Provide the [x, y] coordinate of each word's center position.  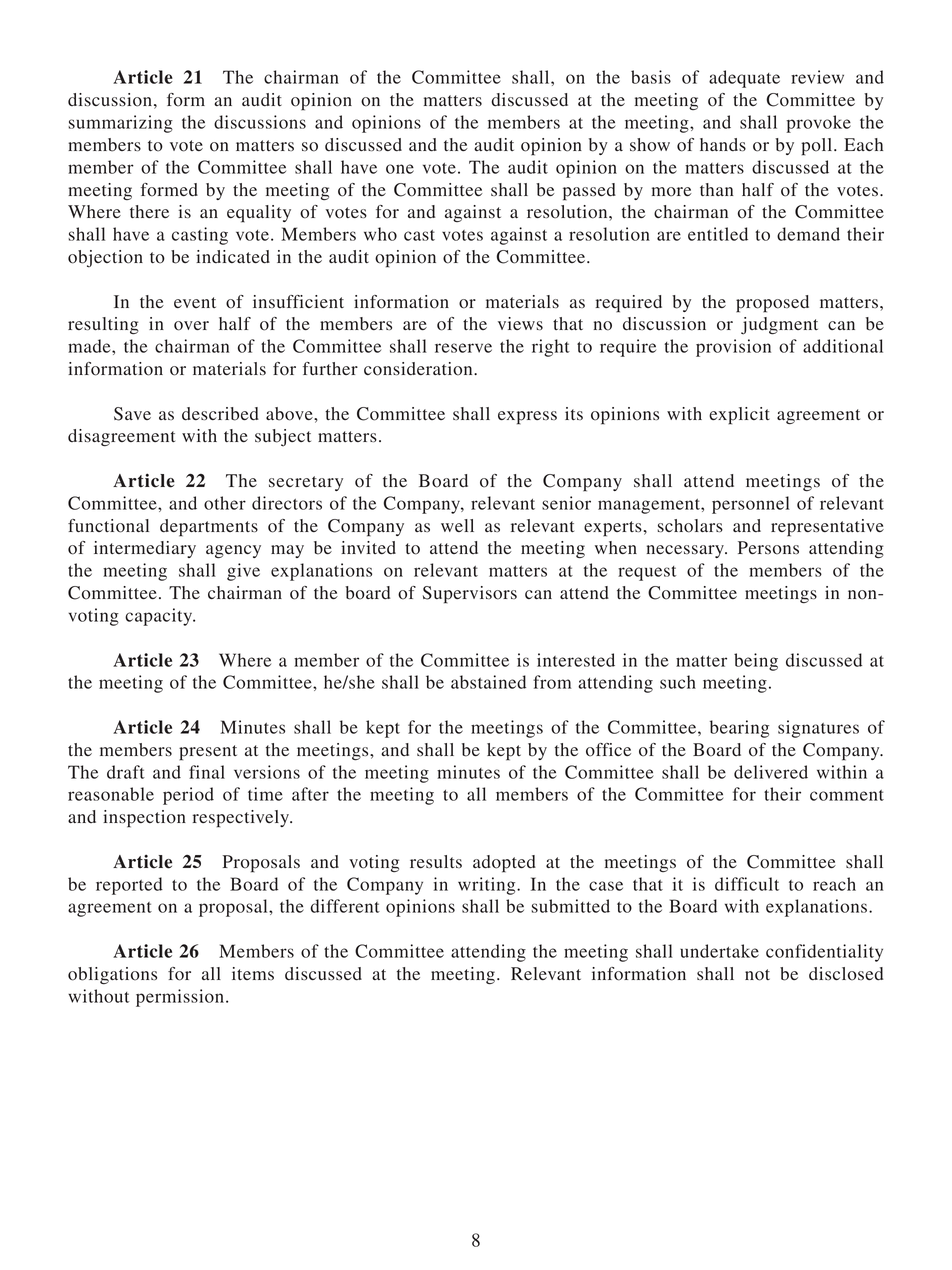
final [207, 772]
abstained [488, 682]
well [457, 525]
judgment [779, 326]
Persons [768, 548]
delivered [771, 772]
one [400, 169]
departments [209, 528]
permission [180, 998]
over [191, 326]
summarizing [120, 124]
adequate [744, 79]
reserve [463, 348]
